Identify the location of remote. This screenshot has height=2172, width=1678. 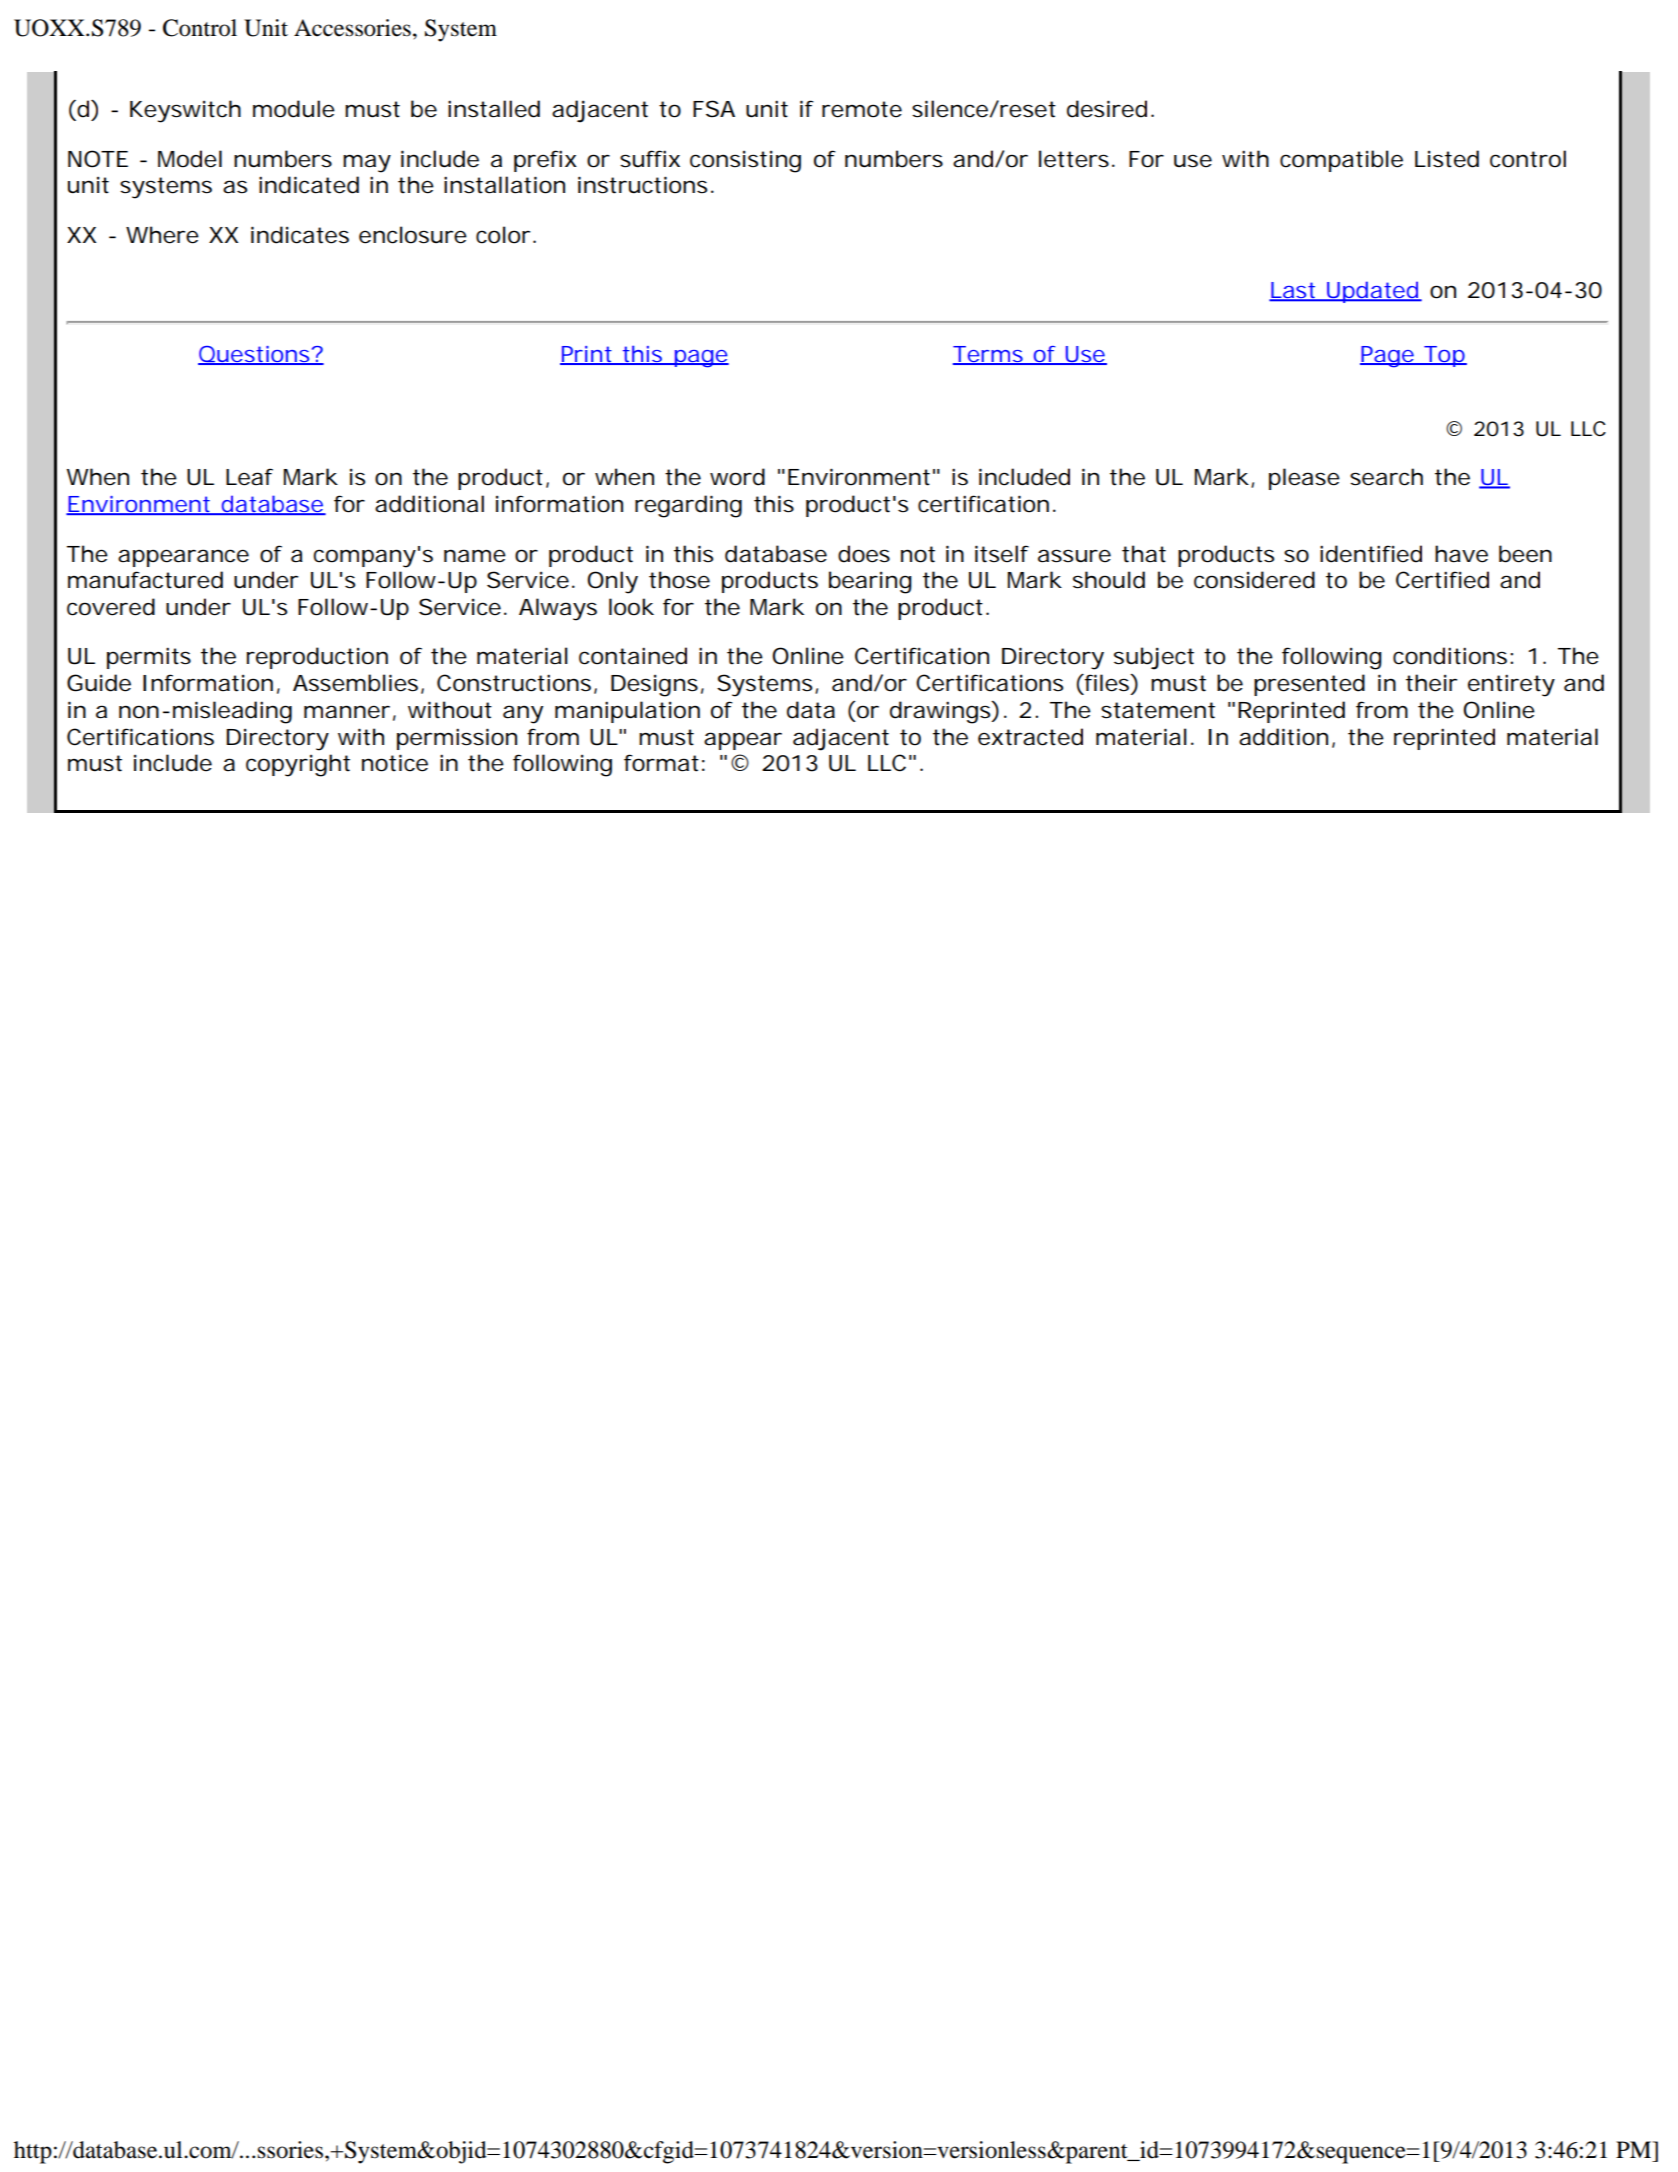
(862, 109).
